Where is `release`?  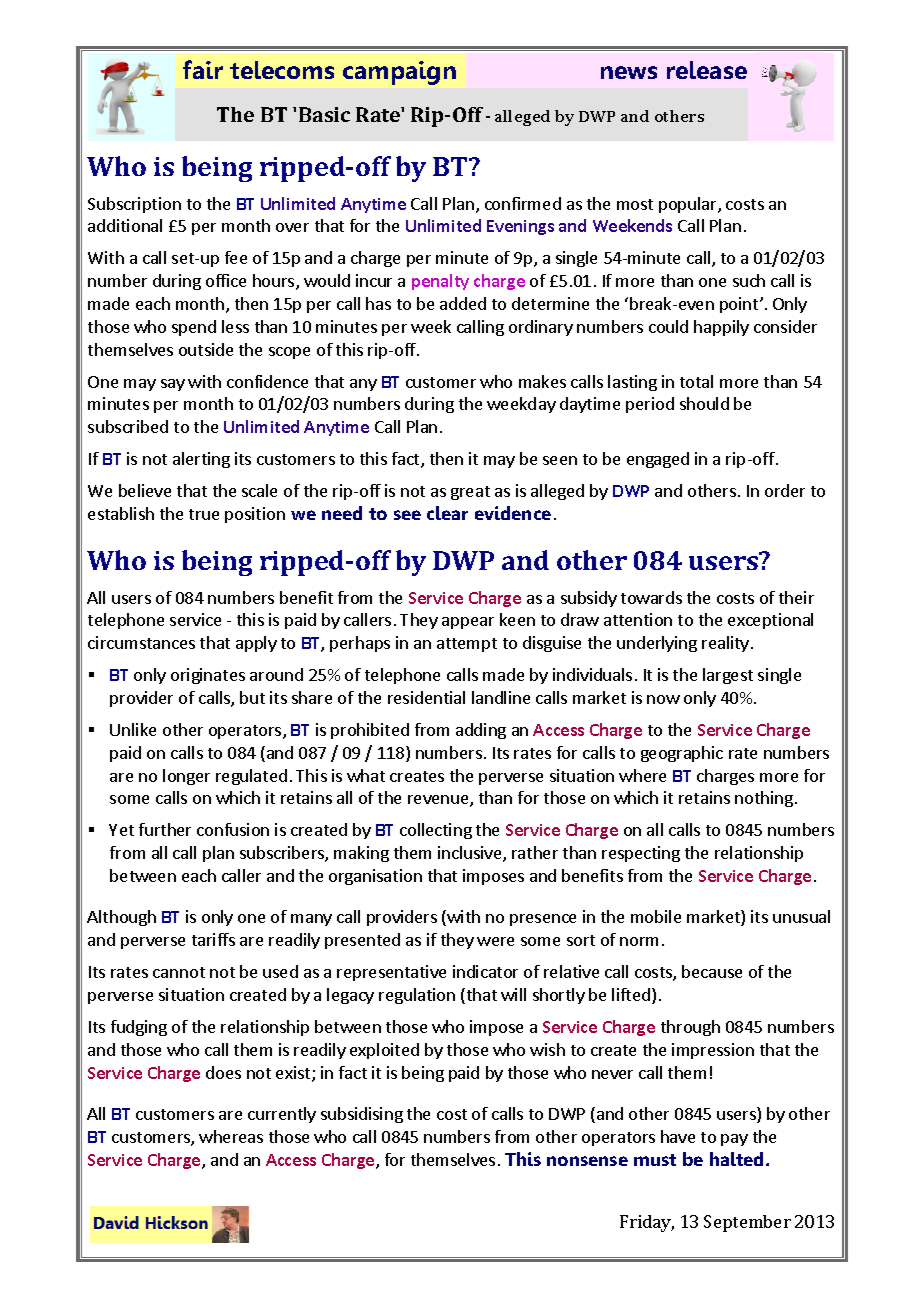
release is located at coordinates (707, 70).
